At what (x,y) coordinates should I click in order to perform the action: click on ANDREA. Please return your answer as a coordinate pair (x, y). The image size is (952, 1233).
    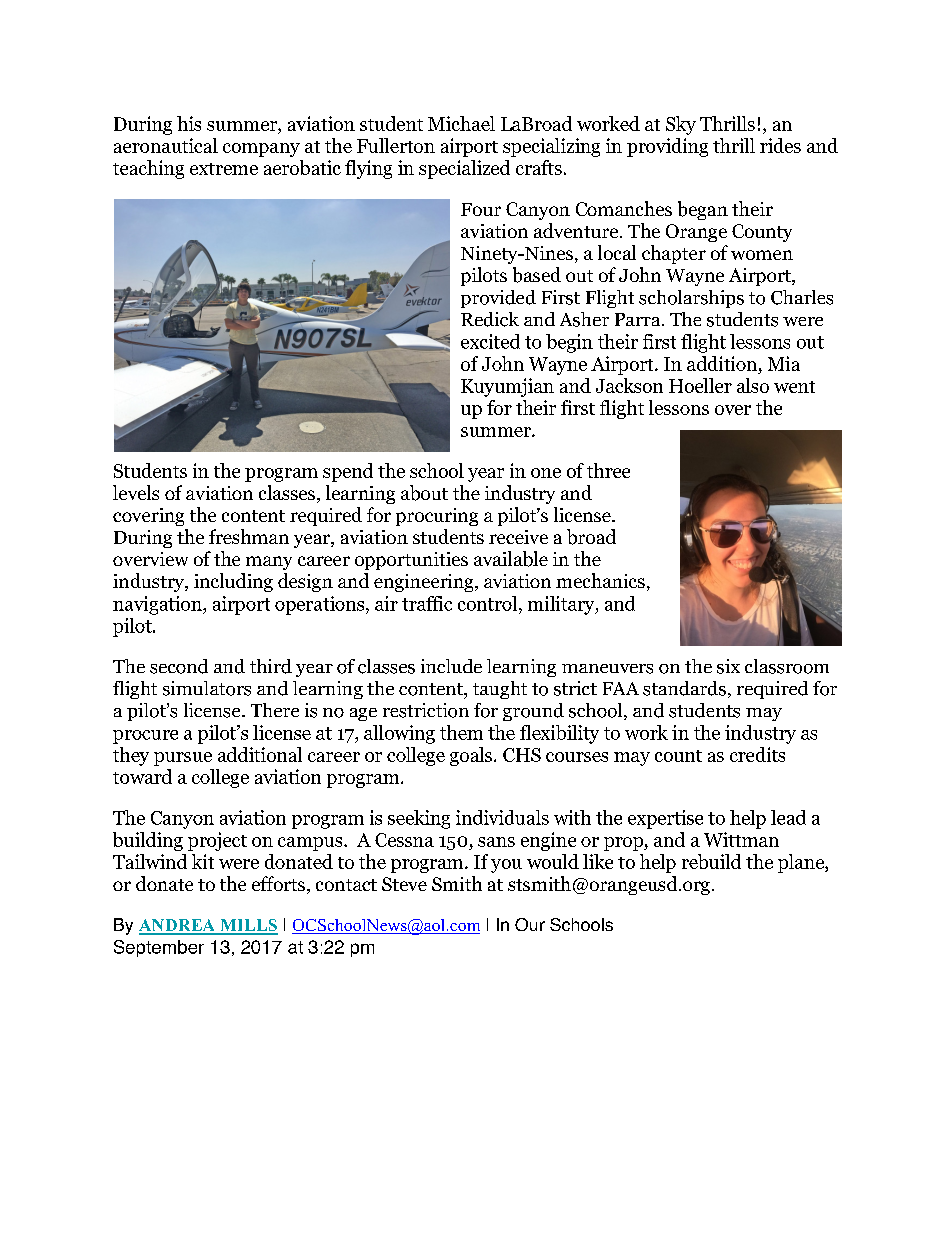
    Looking at the image, I should click on (178, 926).
